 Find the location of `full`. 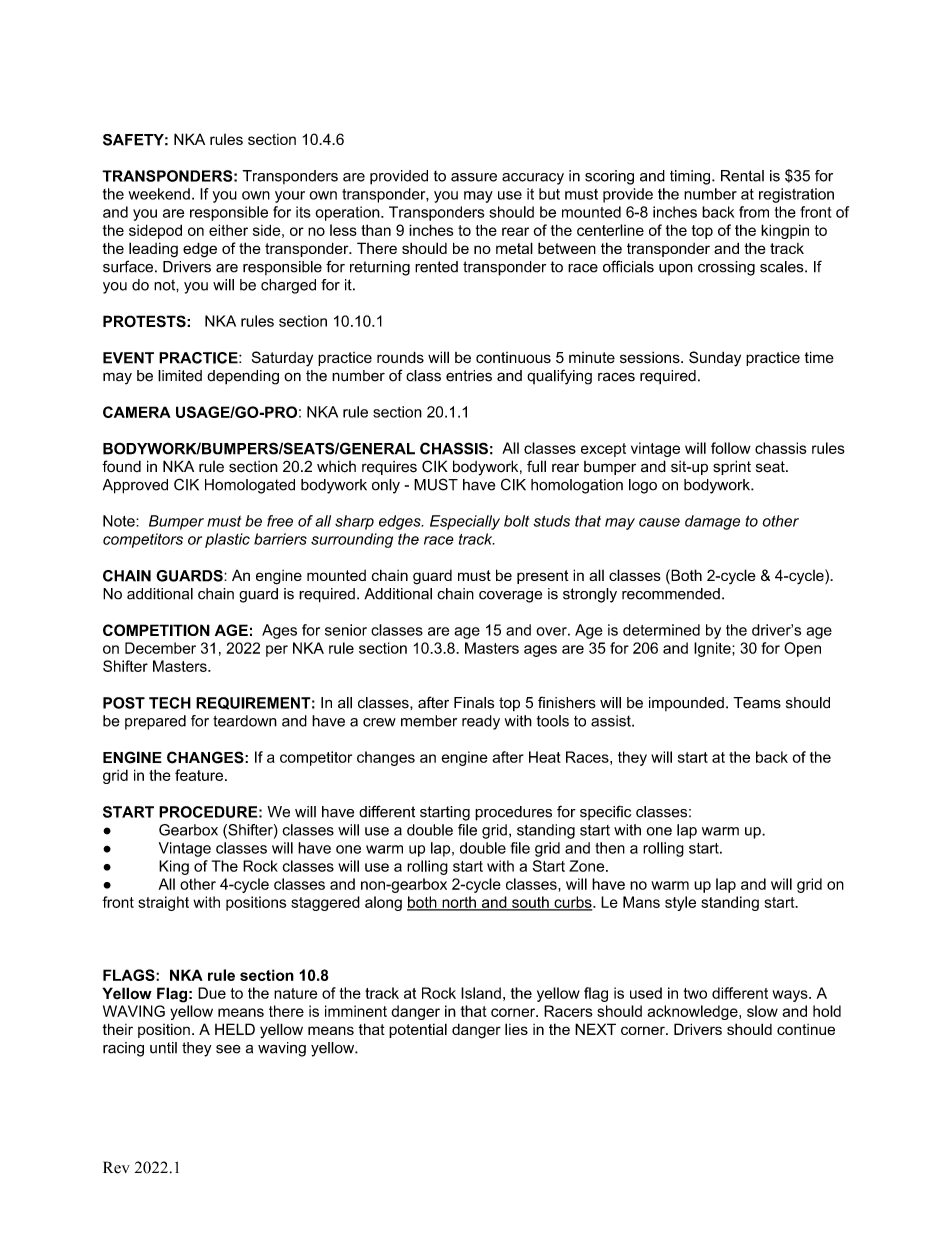

full is located at coordinates (536, 466).
